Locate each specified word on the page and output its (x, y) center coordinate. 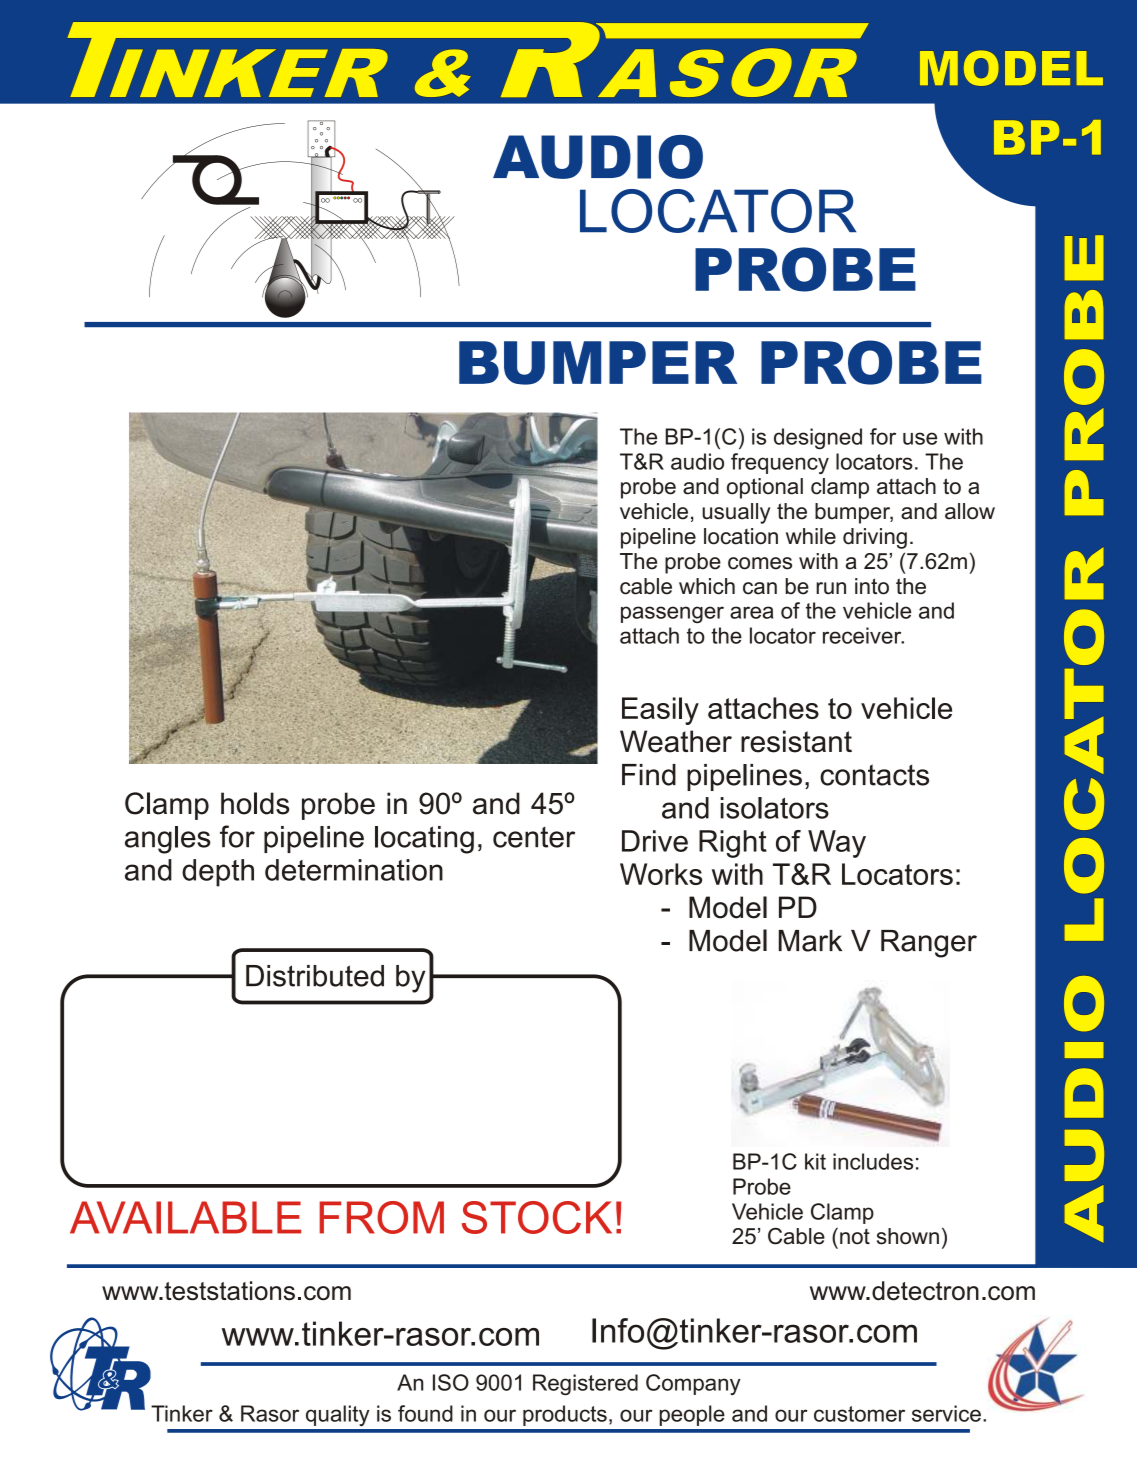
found (425, 1413)
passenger (672, 614)
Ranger (929, 944)
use (920, 438)
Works (661, 874)
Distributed (315, 976)
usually (736, 513)
